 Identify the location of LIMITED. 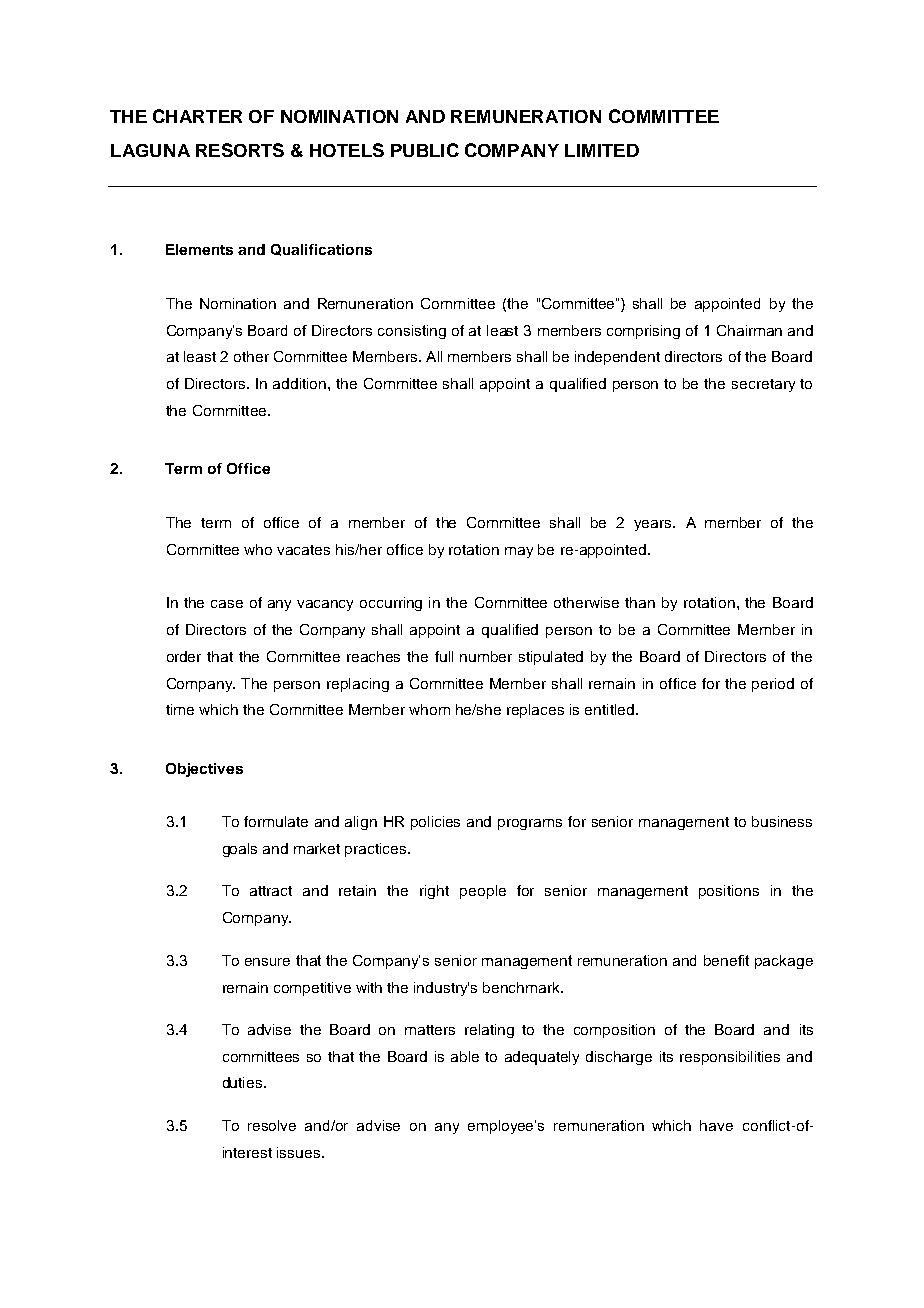
(602, 150).
